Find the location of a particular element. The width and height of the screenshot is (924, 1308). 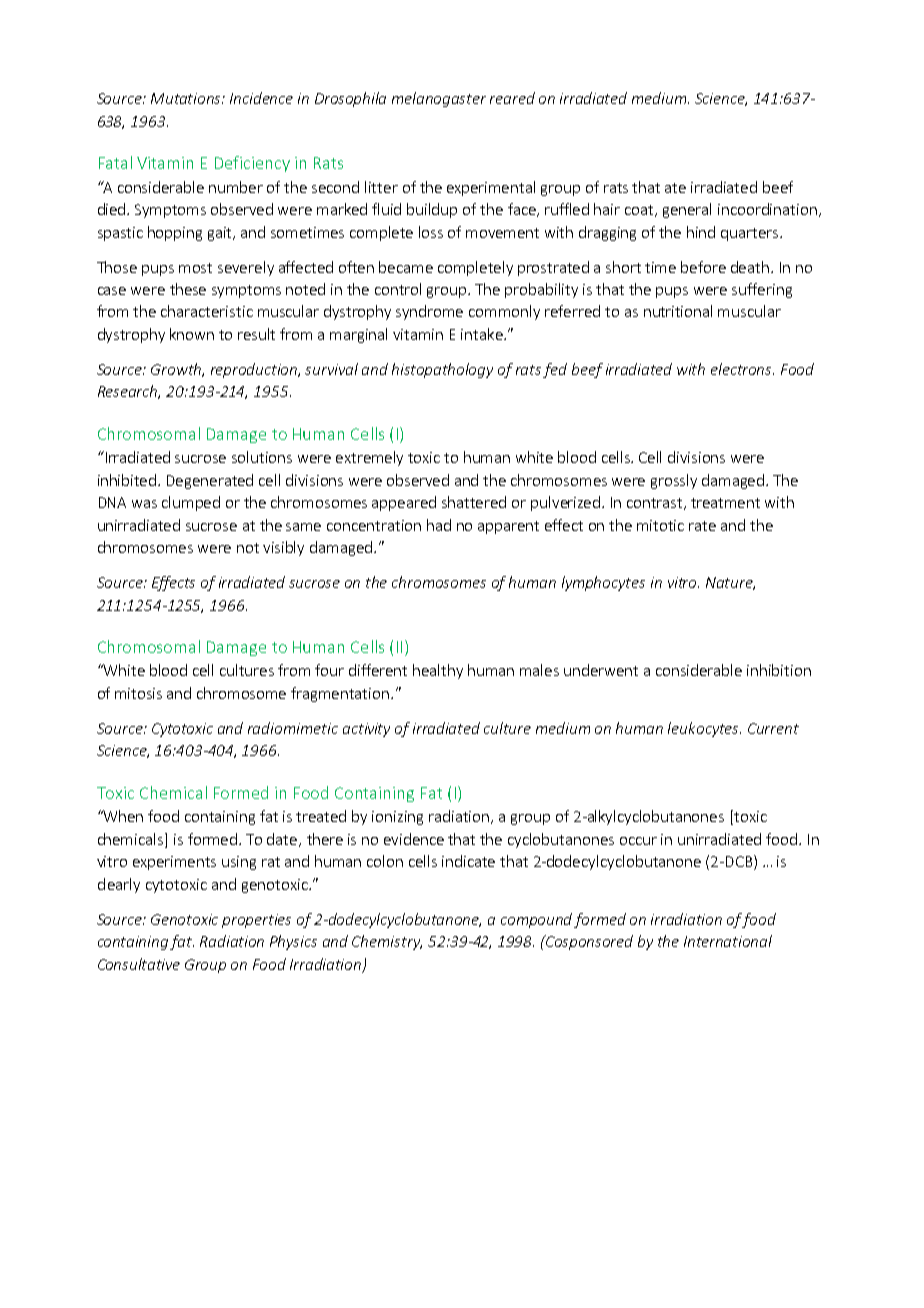

general is located at coordinates (687, 210).
